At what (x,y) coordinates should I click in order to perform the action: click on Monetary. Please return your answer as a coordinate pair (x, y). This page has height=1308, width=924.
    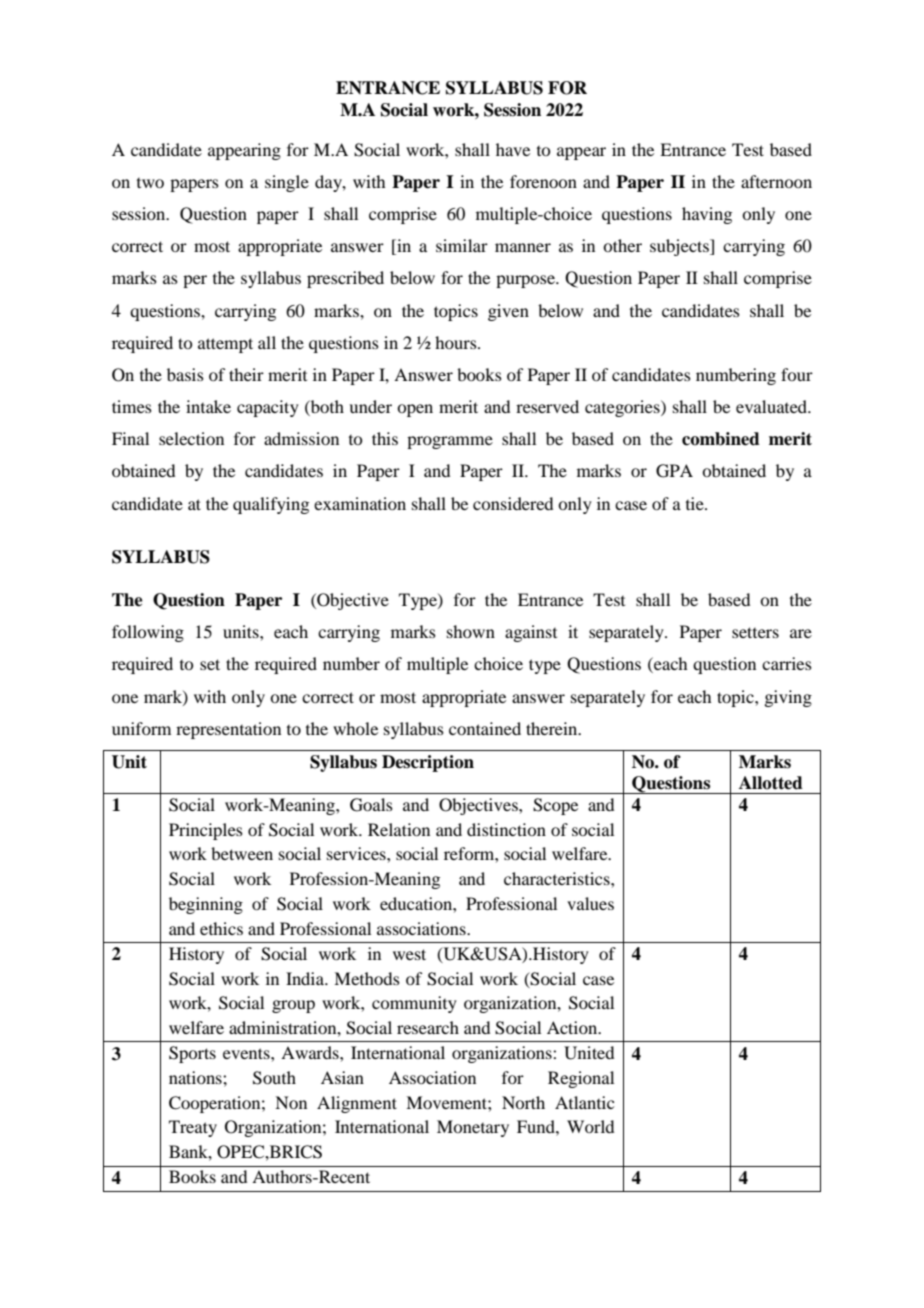
    Looking at the image, I should click on (473, 1128).
